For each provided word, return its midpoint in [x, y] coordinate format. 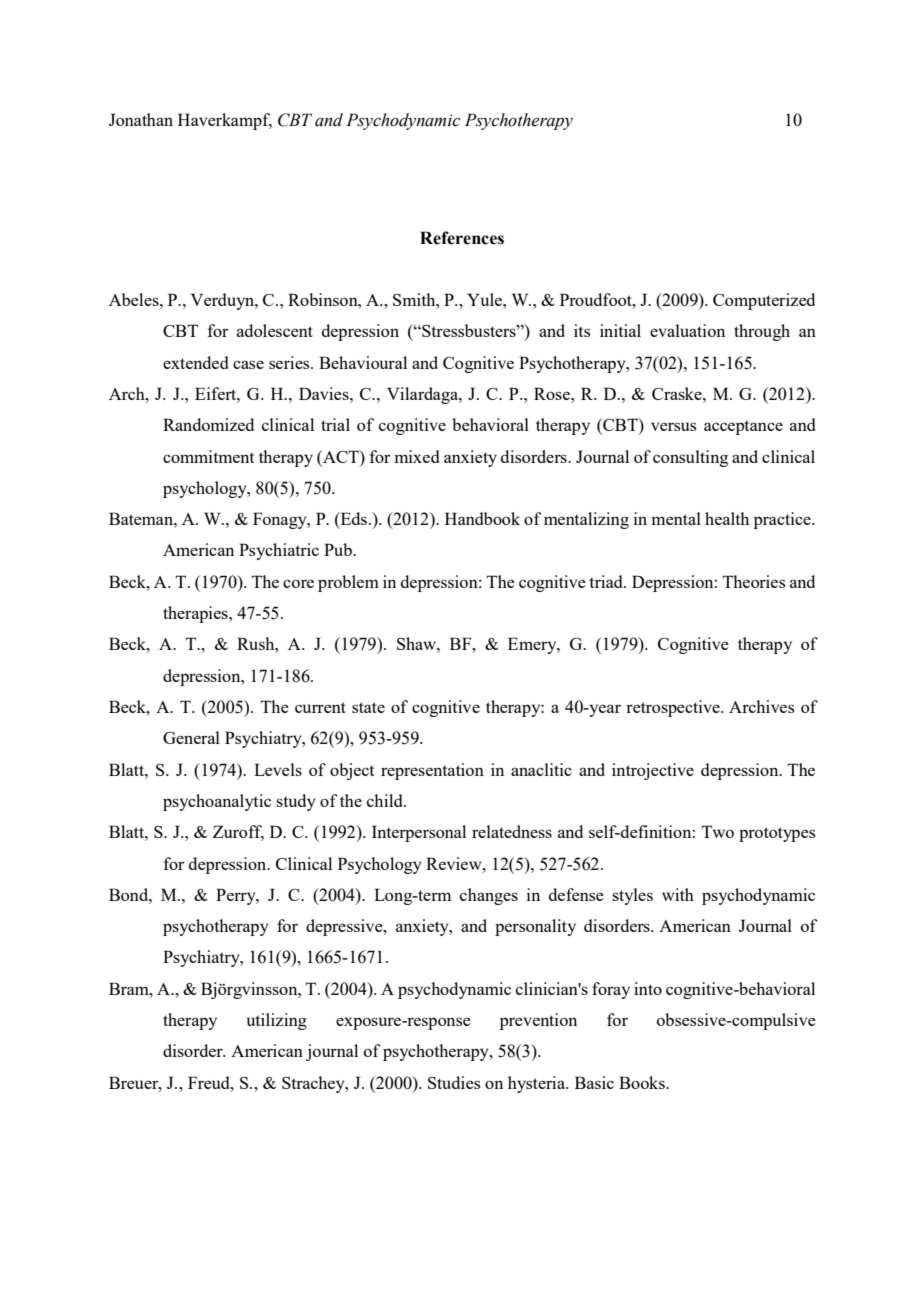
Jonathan [141, 119]
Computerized [764, 301]
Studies [454, 1082]
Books [643, 1082]
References [462, 238]
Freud [210, 1082]
